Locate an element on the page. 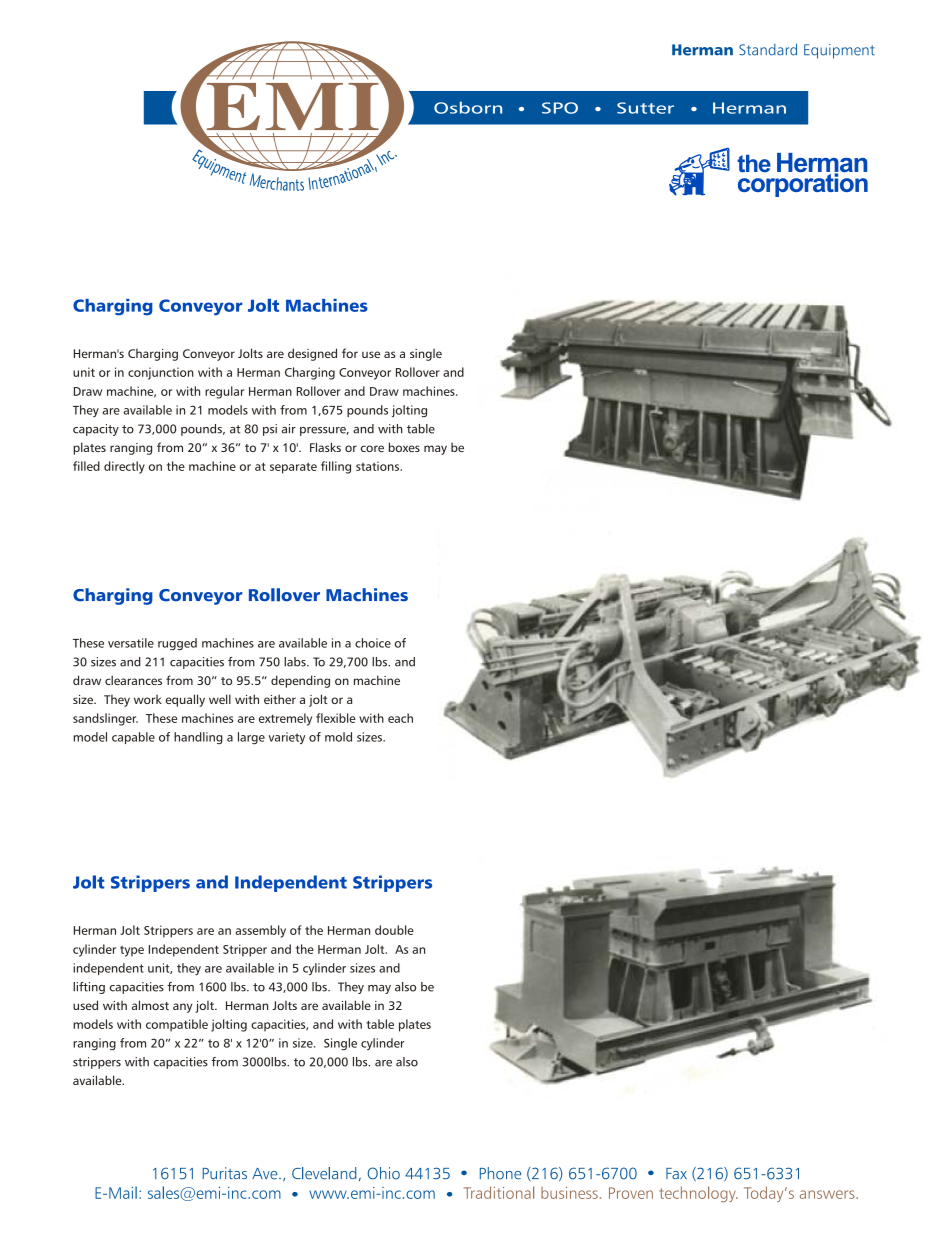  choice is located at coordinates (373, 643).
